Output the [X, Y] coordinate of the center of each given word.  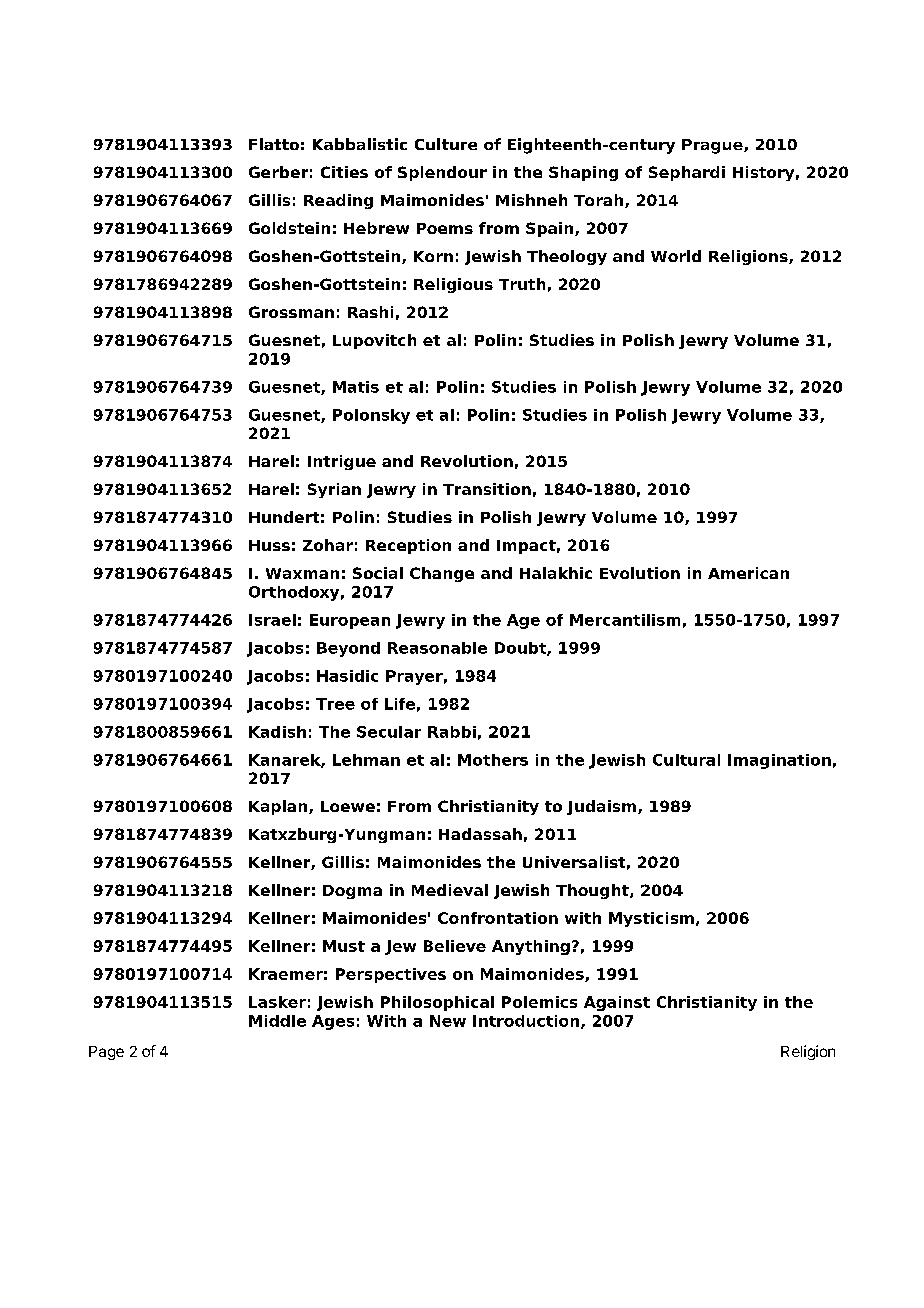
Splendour [442, 173]
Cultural [686, 760]
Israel [272, 620]
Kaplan [279, 807]
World [676, 256]
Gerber [278, 172]
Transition [487, 489]
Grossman [291, 312]
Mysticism [651, 919]
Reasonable [437, 648]
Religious [453, 285]
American [748, 573]
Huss [269, 545]
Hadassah [480, 834]
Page [106, 1053]
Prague [713, 146]
